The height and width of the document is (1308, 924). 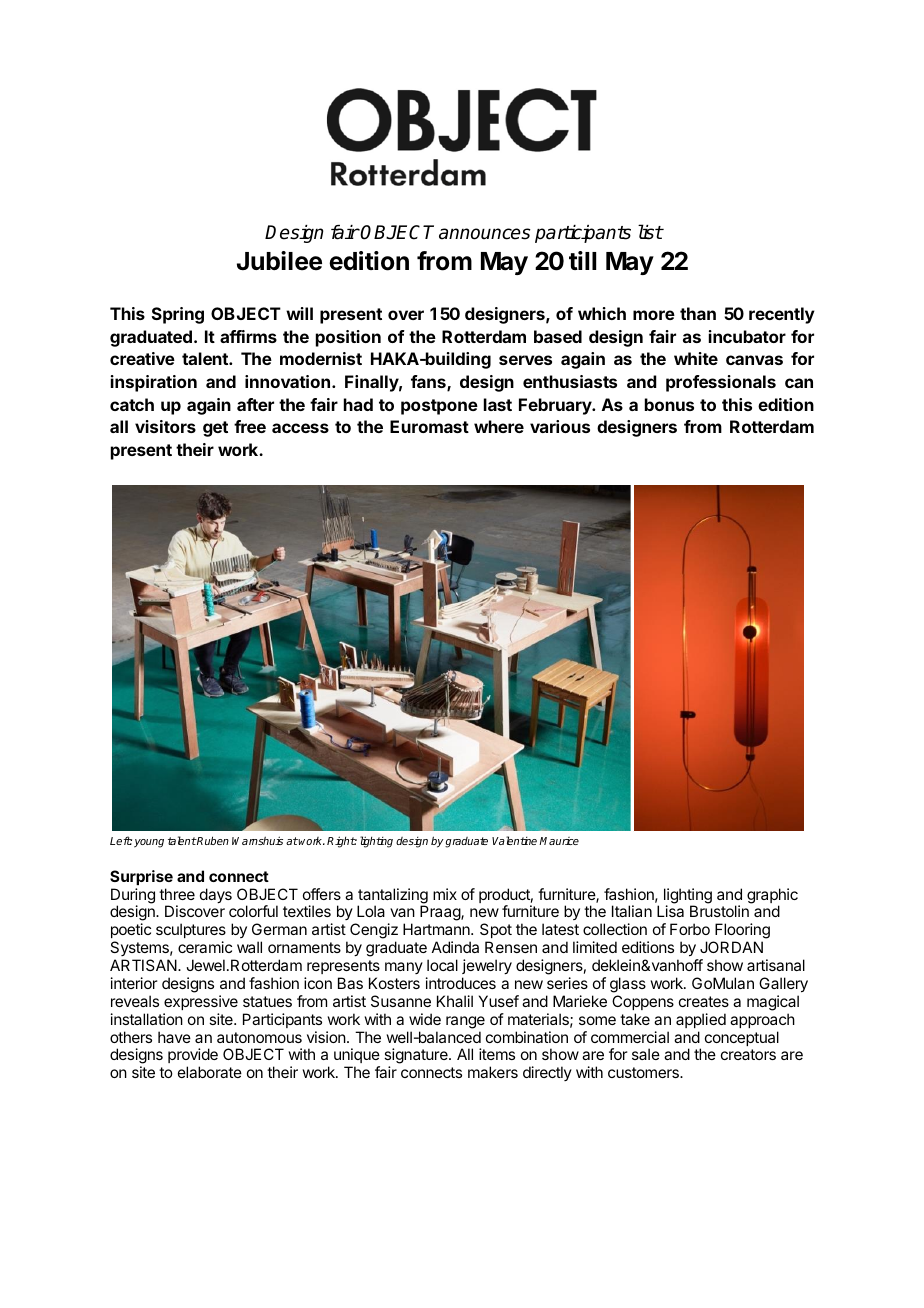 What do you see at coordinates (193, 1057) in the document?
I see `provide` at bounding box center [193, 1057].
